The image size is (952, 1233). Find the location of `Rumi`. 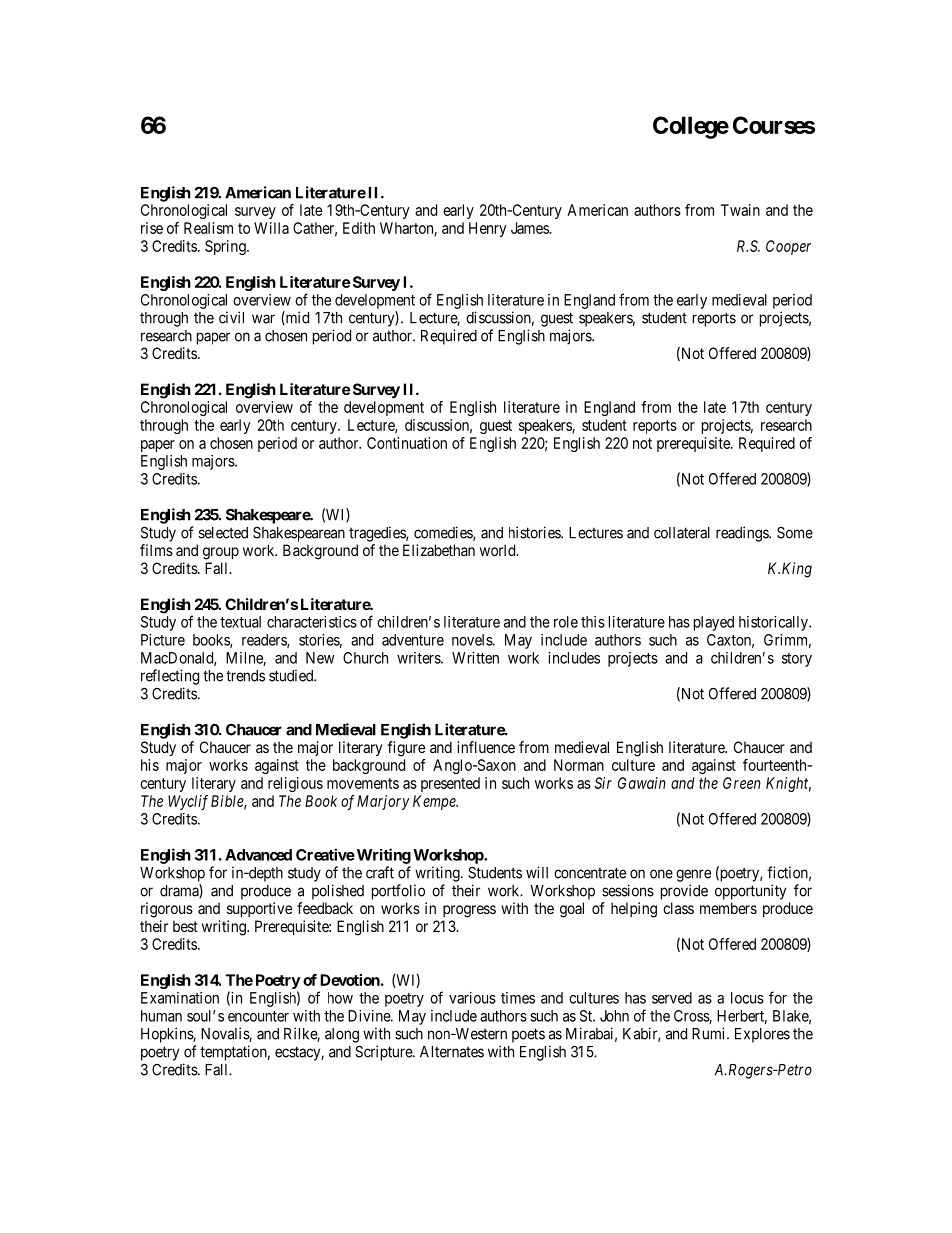

Rumi is located at coordinates (710, 1033).
